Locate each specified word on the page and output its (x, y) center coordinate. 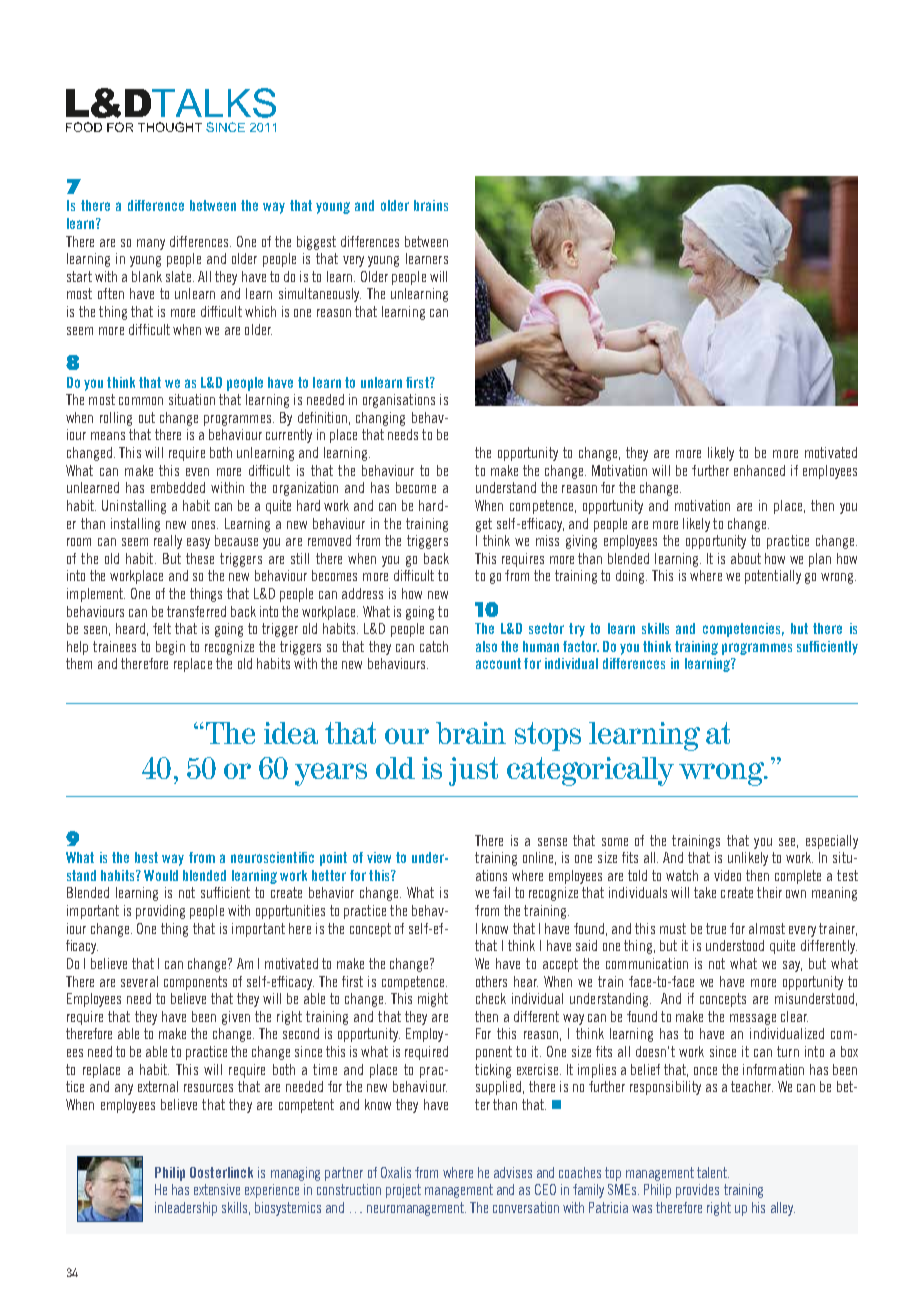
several (139, 981)
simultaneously (320, 295)
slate (180, 276)
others (491, 981)
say (792, 966)
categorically (590, 771)
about (746, 558)
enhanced (759, 470)
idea (291, 733)
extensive (217, 1189)
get (484, 525)
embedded (178, 487)
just (473, 771)
